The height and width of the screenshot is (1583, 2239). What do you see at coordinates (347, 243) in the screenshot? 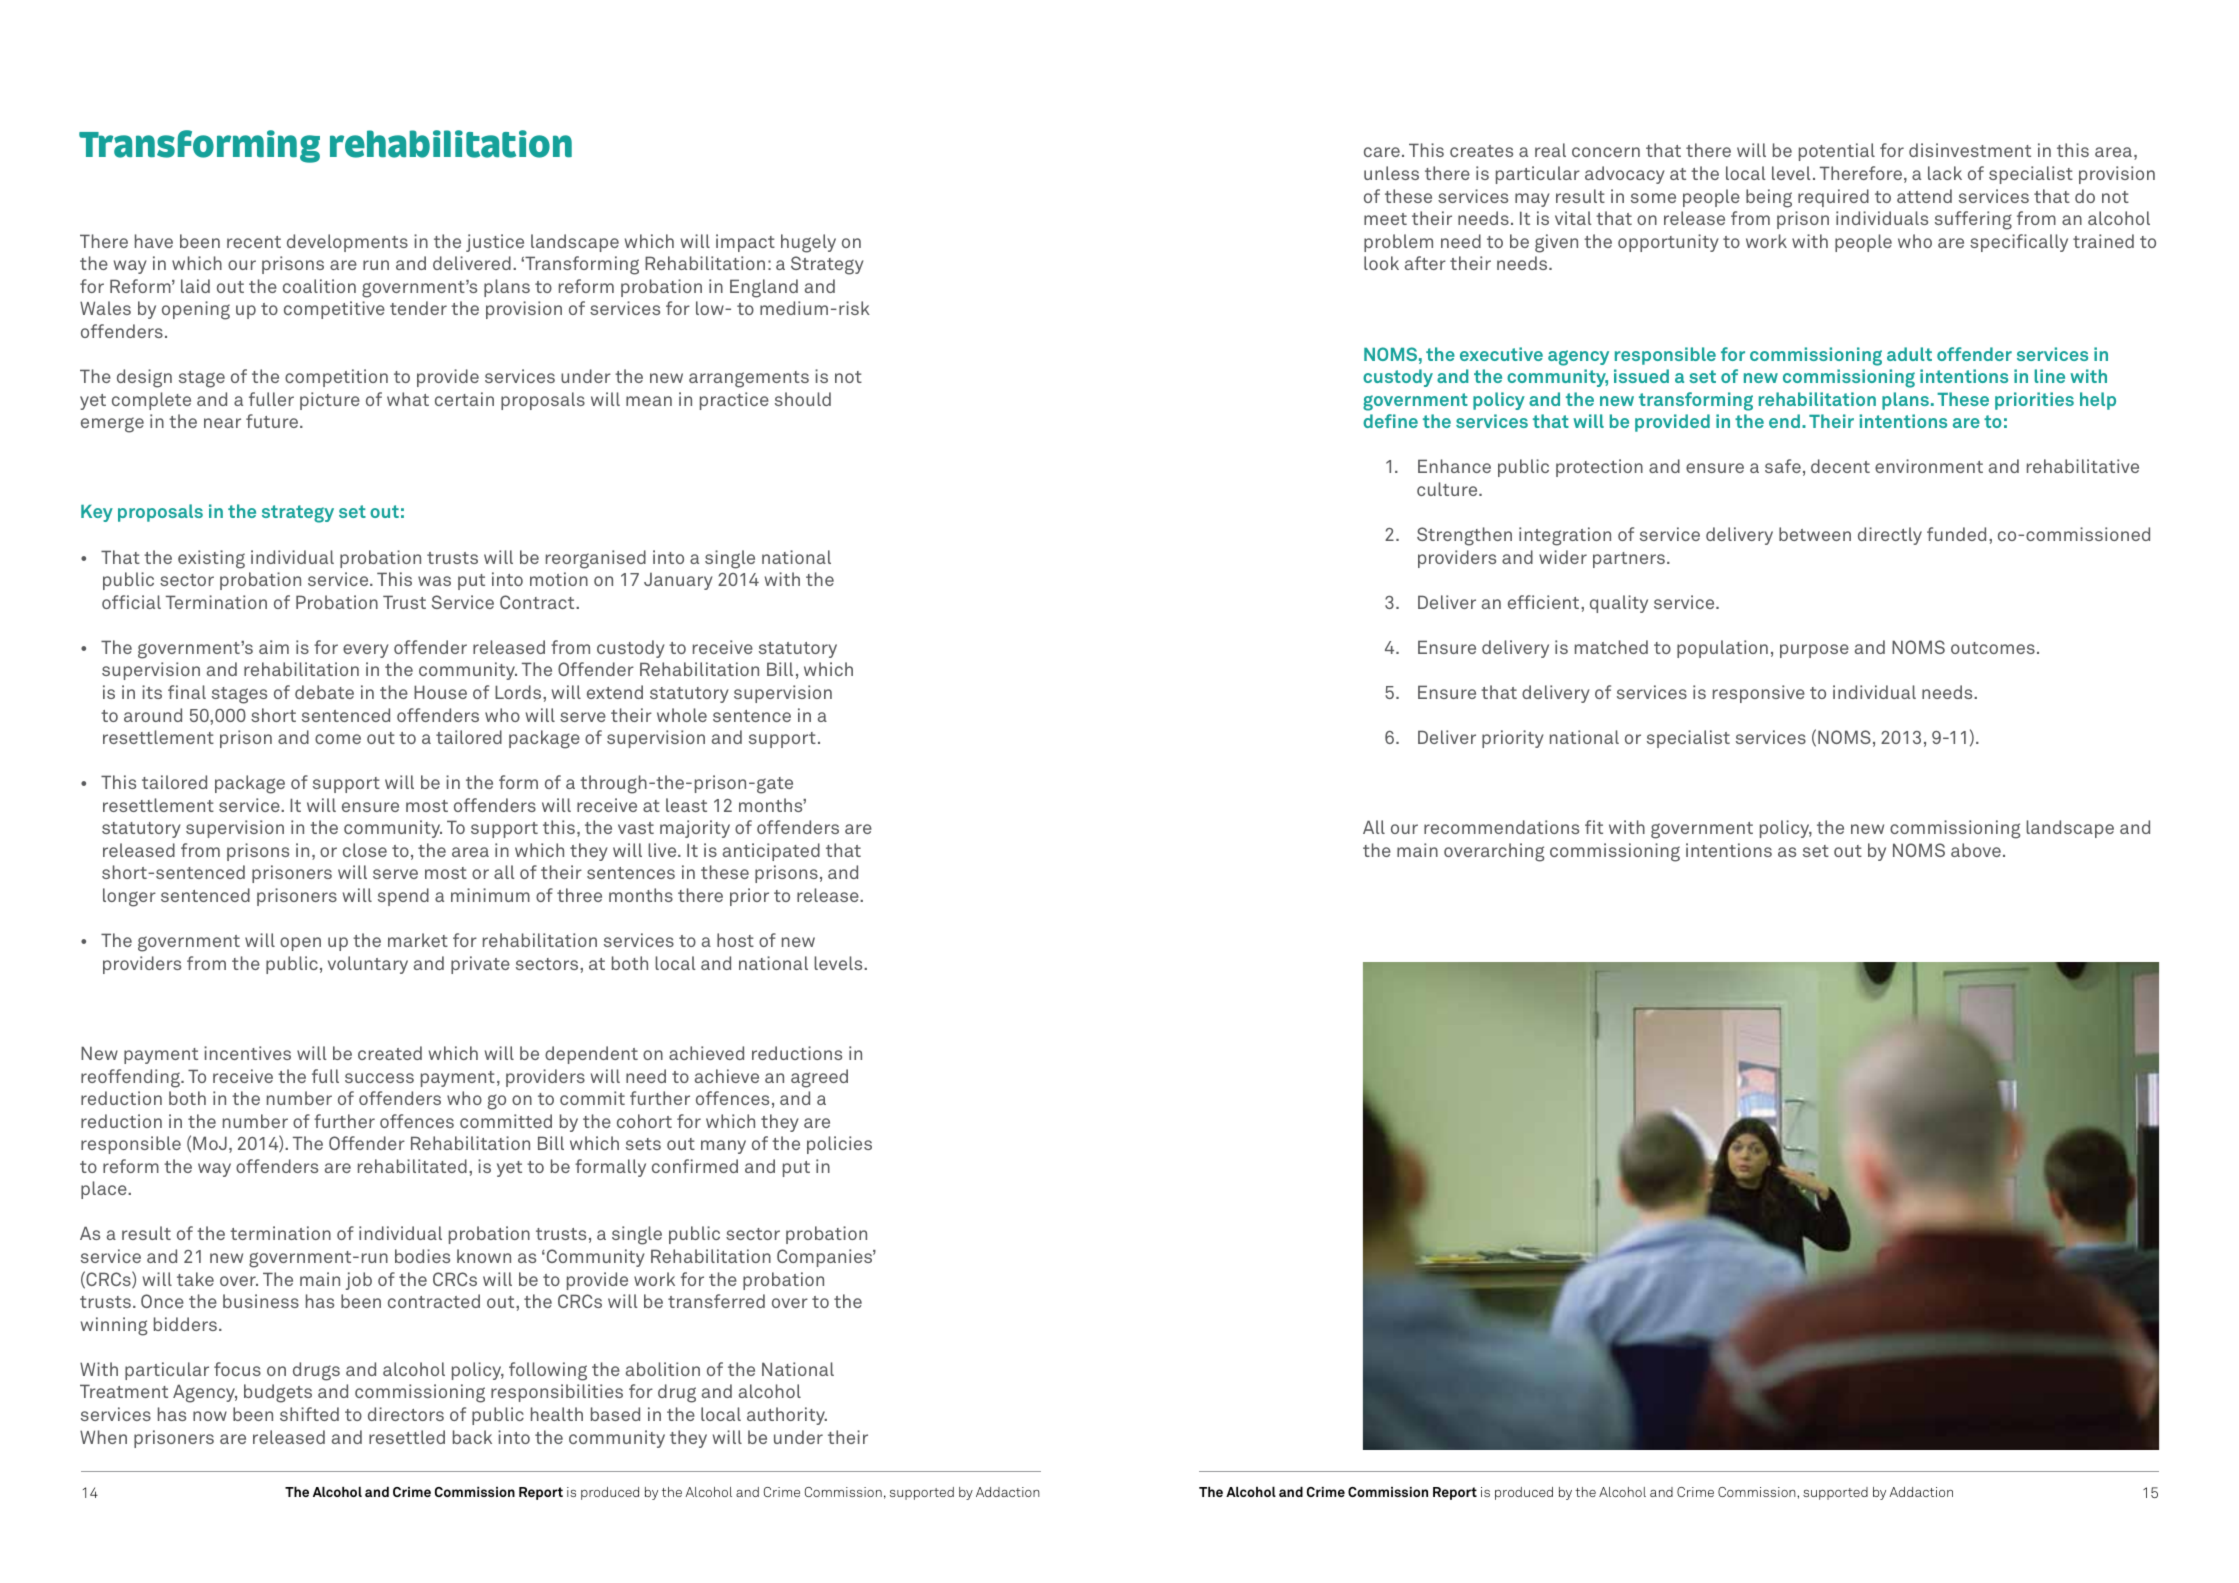
I see `developments` at bounding box center [347, 243].
